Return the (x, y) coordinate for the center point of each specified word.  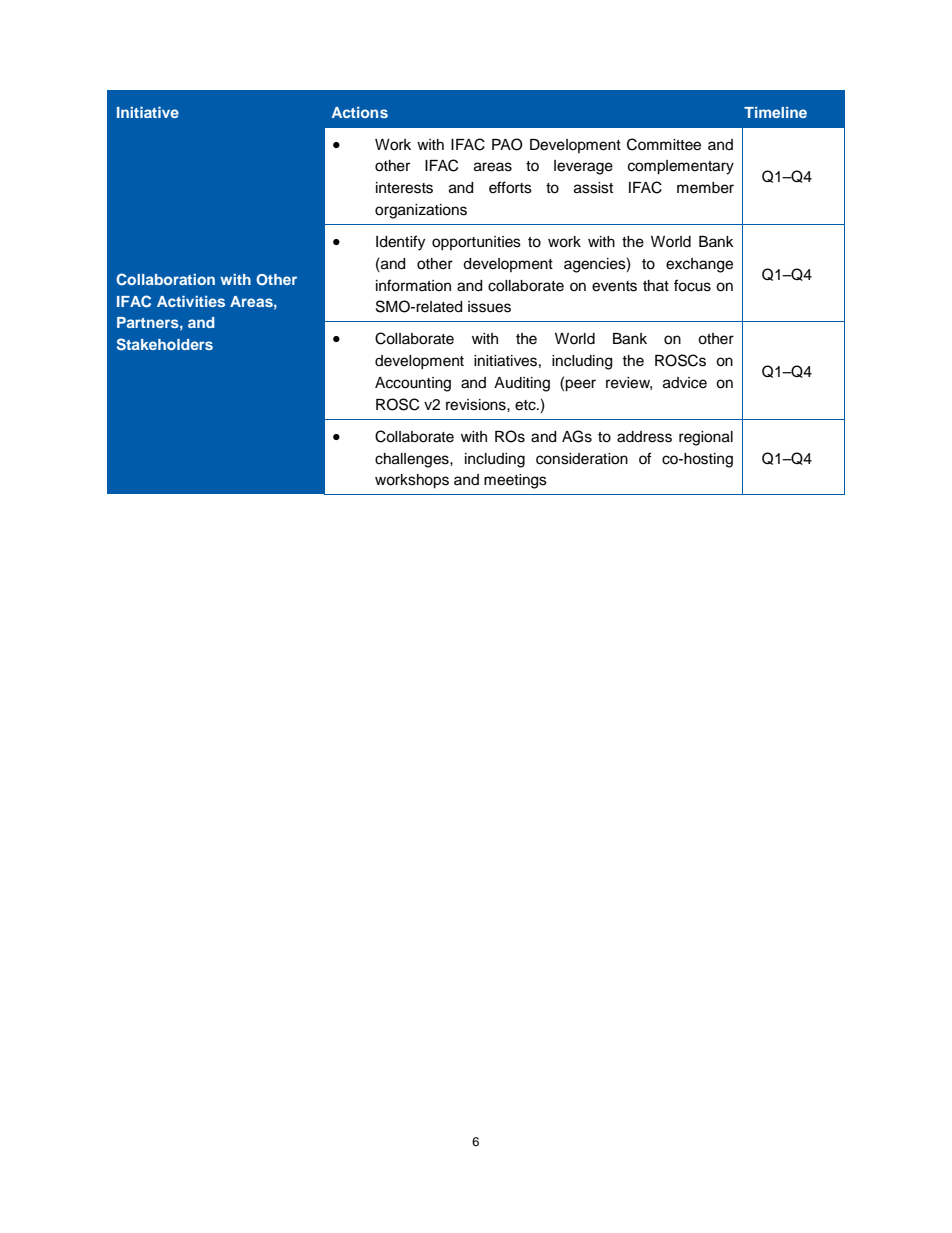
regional (706, 438)
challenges (413, 460)
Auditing (522, 384)
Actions (360, 112)
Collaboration (165, 279)
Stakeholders (165, 344)
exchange (699, 265)
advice (685, 383)
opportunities (476, 243)
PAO (507, 144)
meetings (515, 481)
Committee (664, 144)
